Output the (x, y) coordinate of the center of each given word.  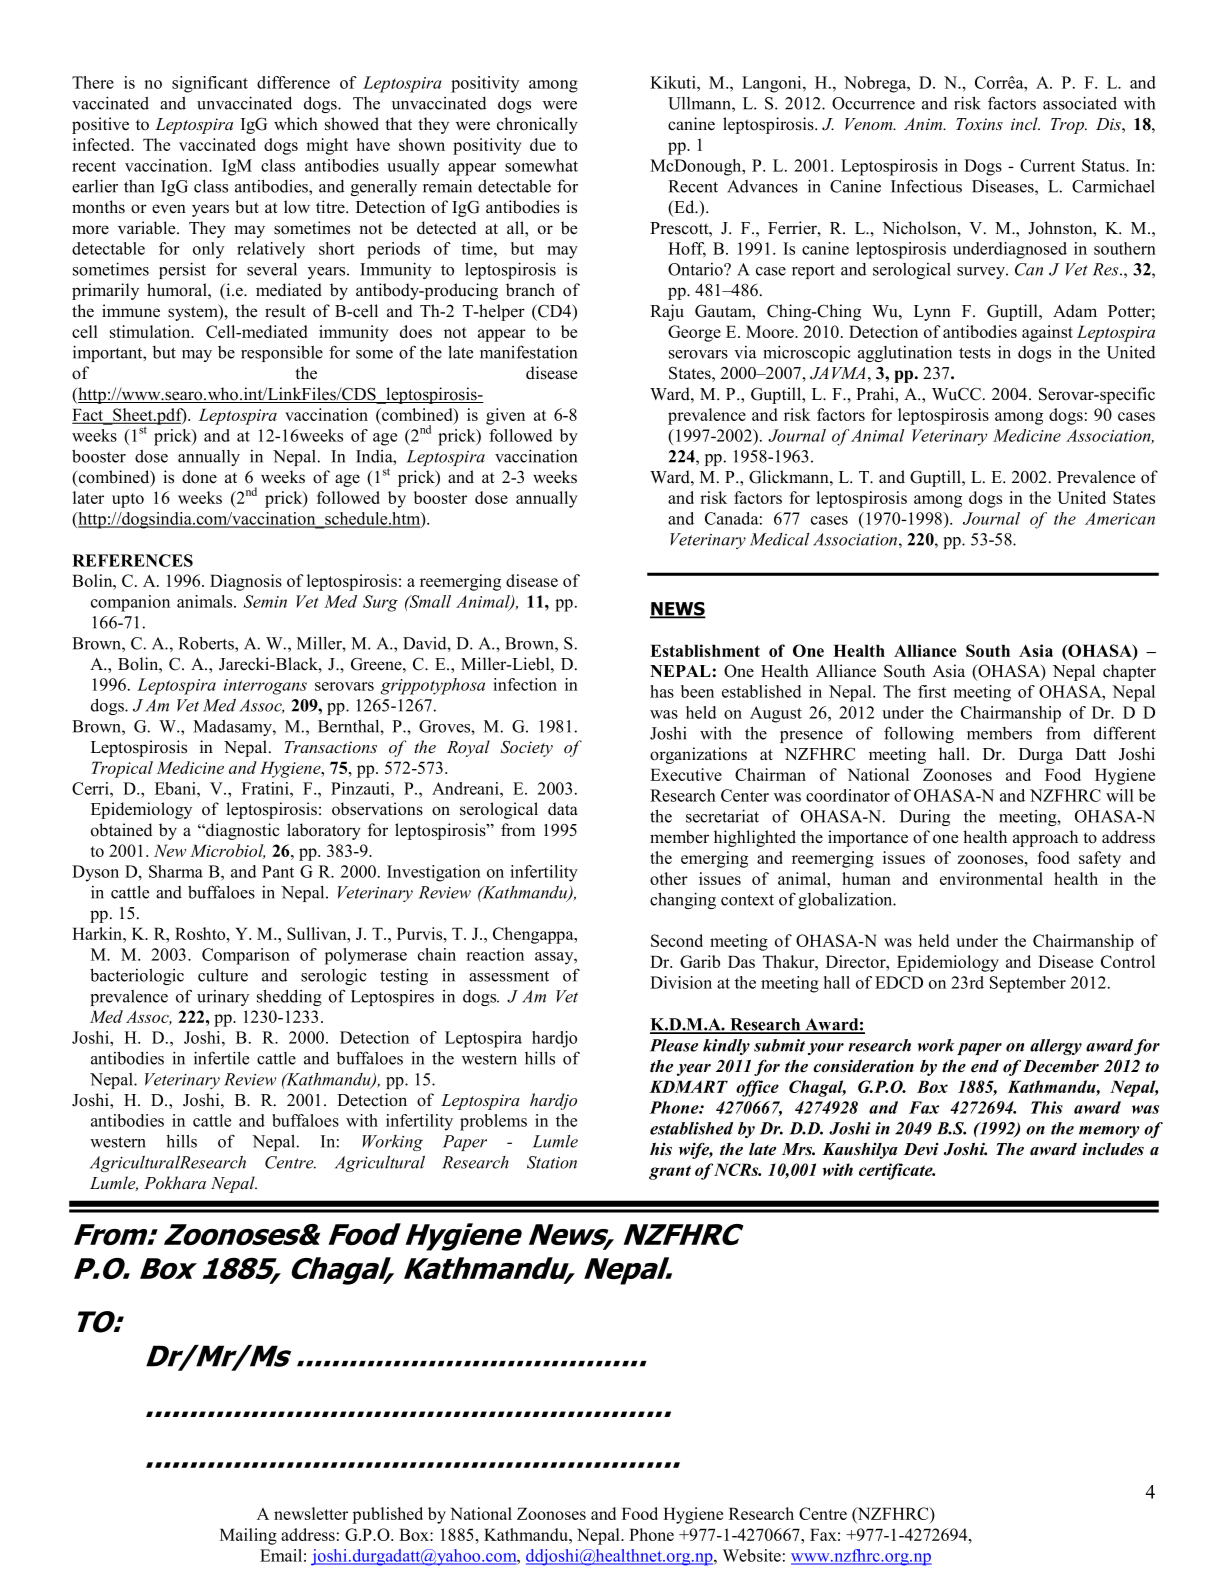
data (563, 809)
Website (752, 1555)
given (505, 416)
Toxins (979, 124)
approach (1045, 838)
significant (210, 84)
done (199, 477)
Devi (921, 1149)
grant (670, 1172)
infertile (221, 1058)
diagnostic (242, 831)
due (543, 144)
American (1120, 518)
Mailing (248, 1536)
